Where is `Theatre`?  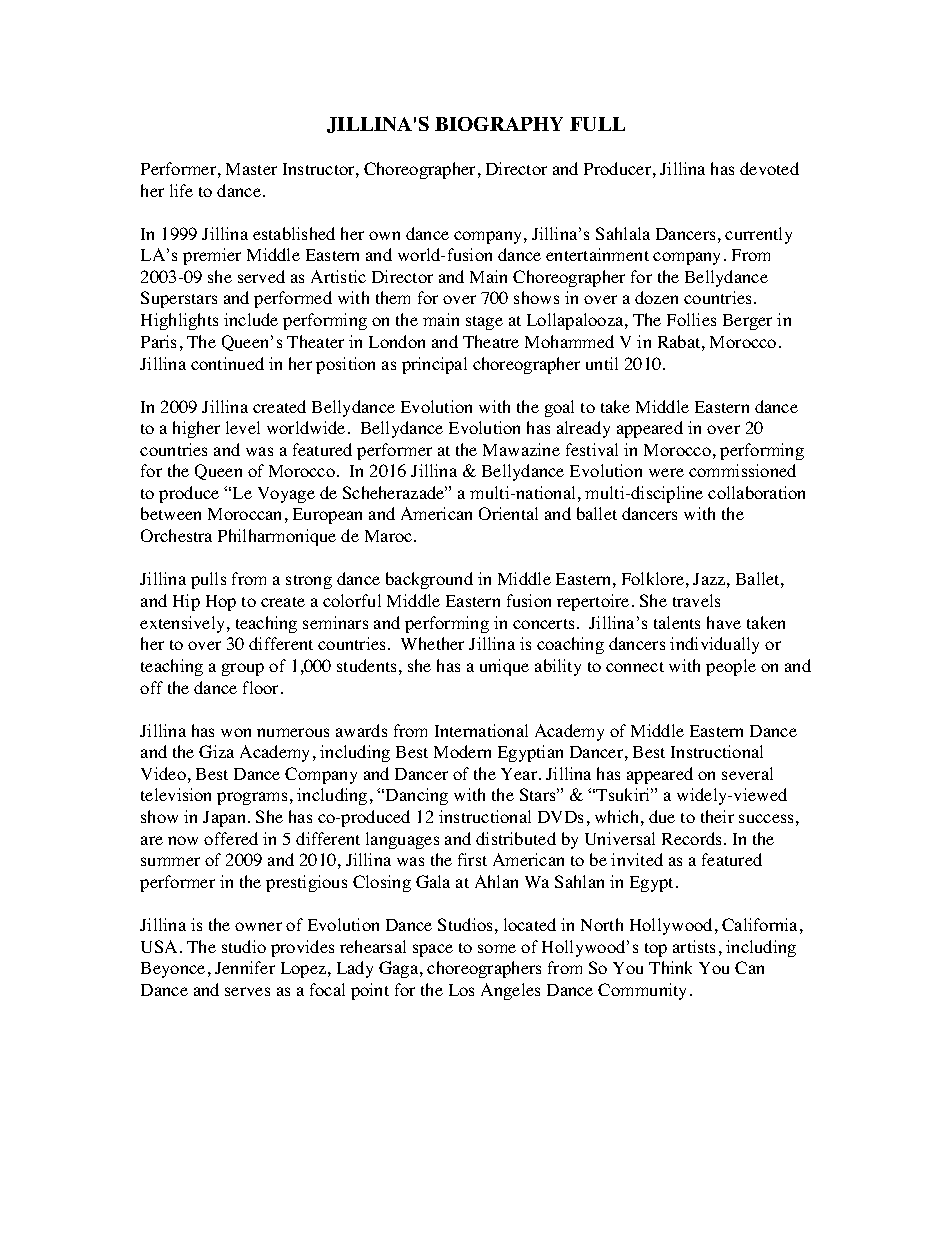
Theatre is located at coordinates (491, 341).
